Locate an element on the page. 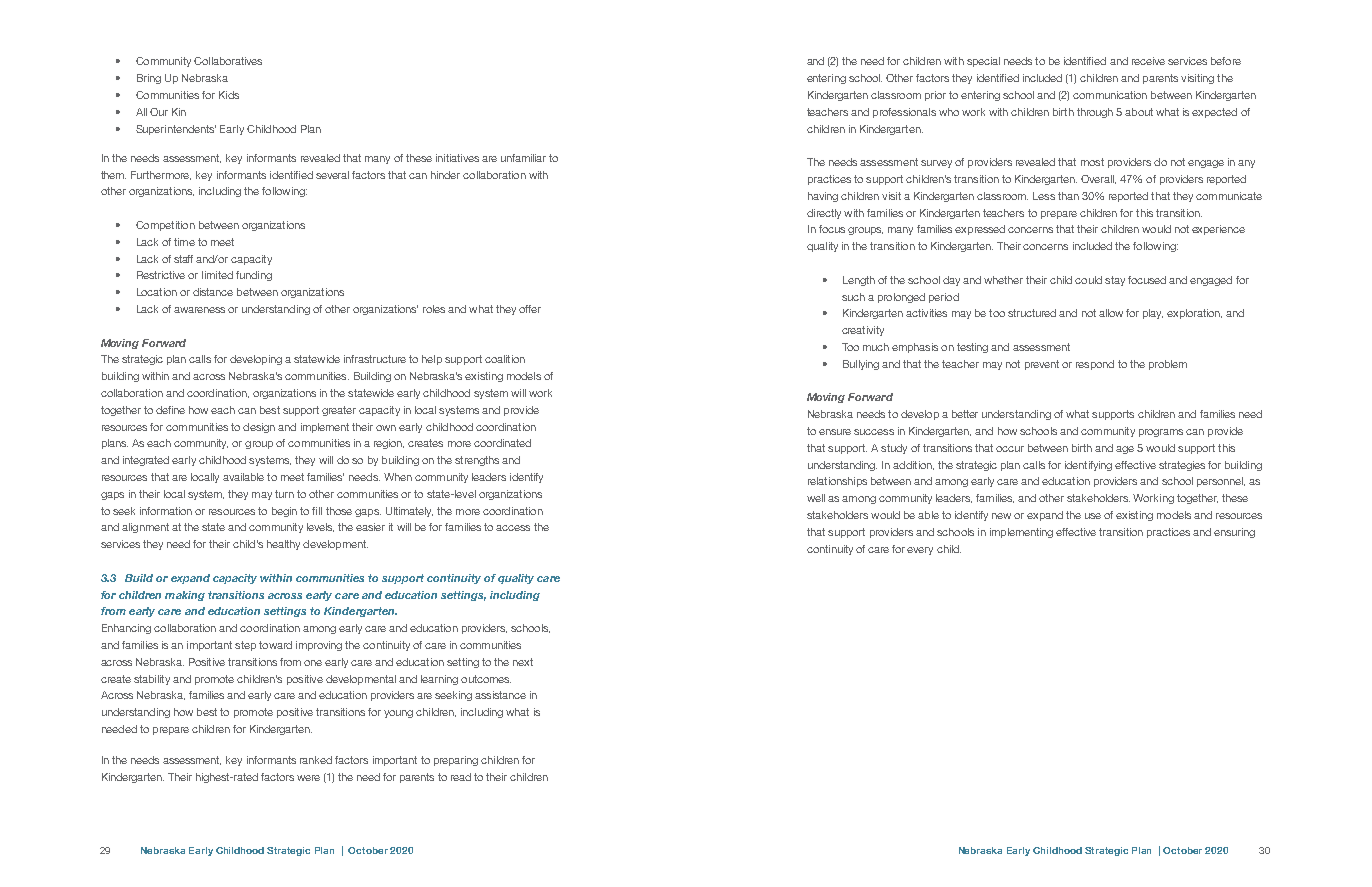 Image resolution: width=1372 pixels, height=887 pixels. ranked is located at coordinates (316, 760).
